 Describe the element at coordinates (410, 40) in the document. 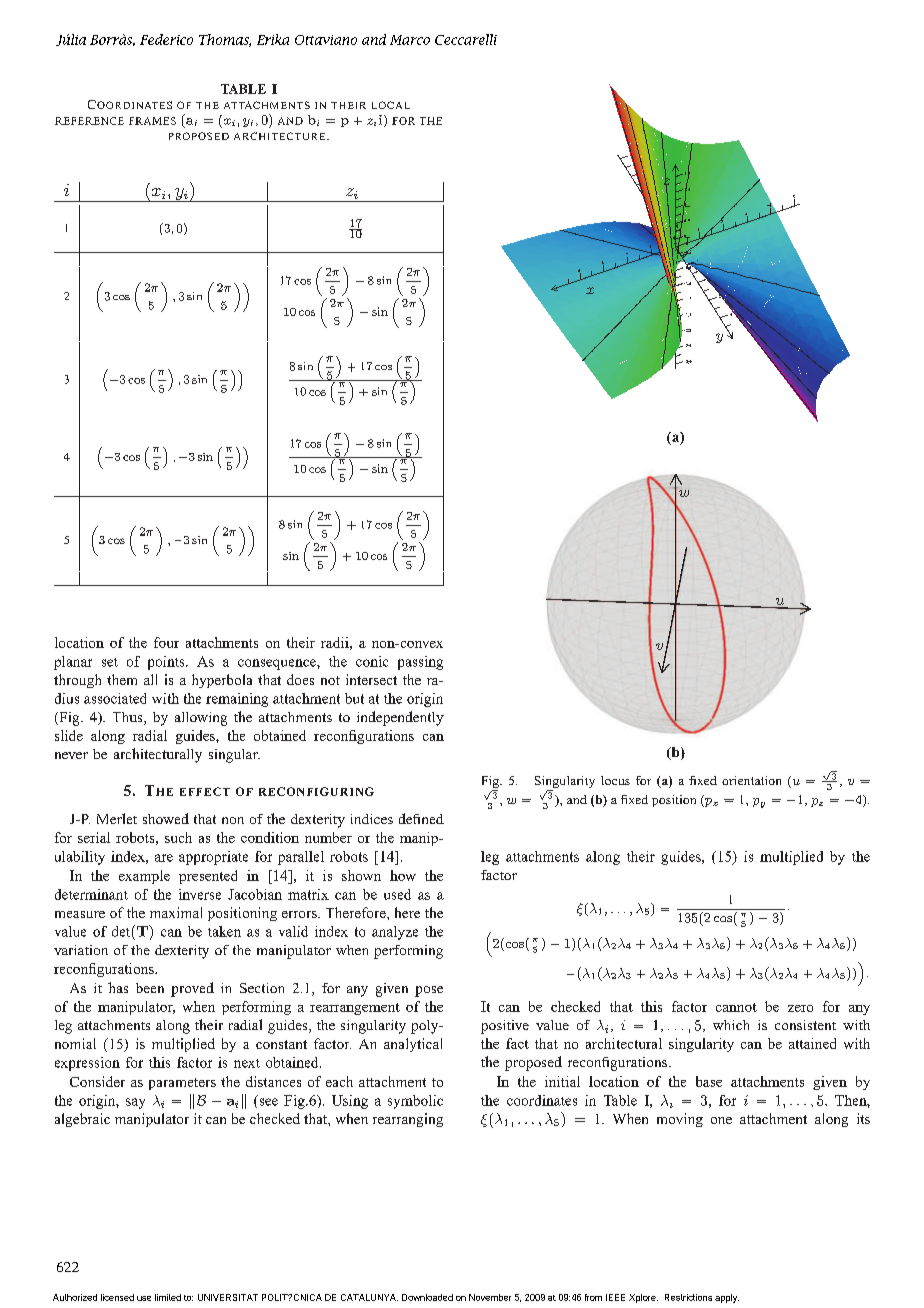

I see `Marco` at that location.
